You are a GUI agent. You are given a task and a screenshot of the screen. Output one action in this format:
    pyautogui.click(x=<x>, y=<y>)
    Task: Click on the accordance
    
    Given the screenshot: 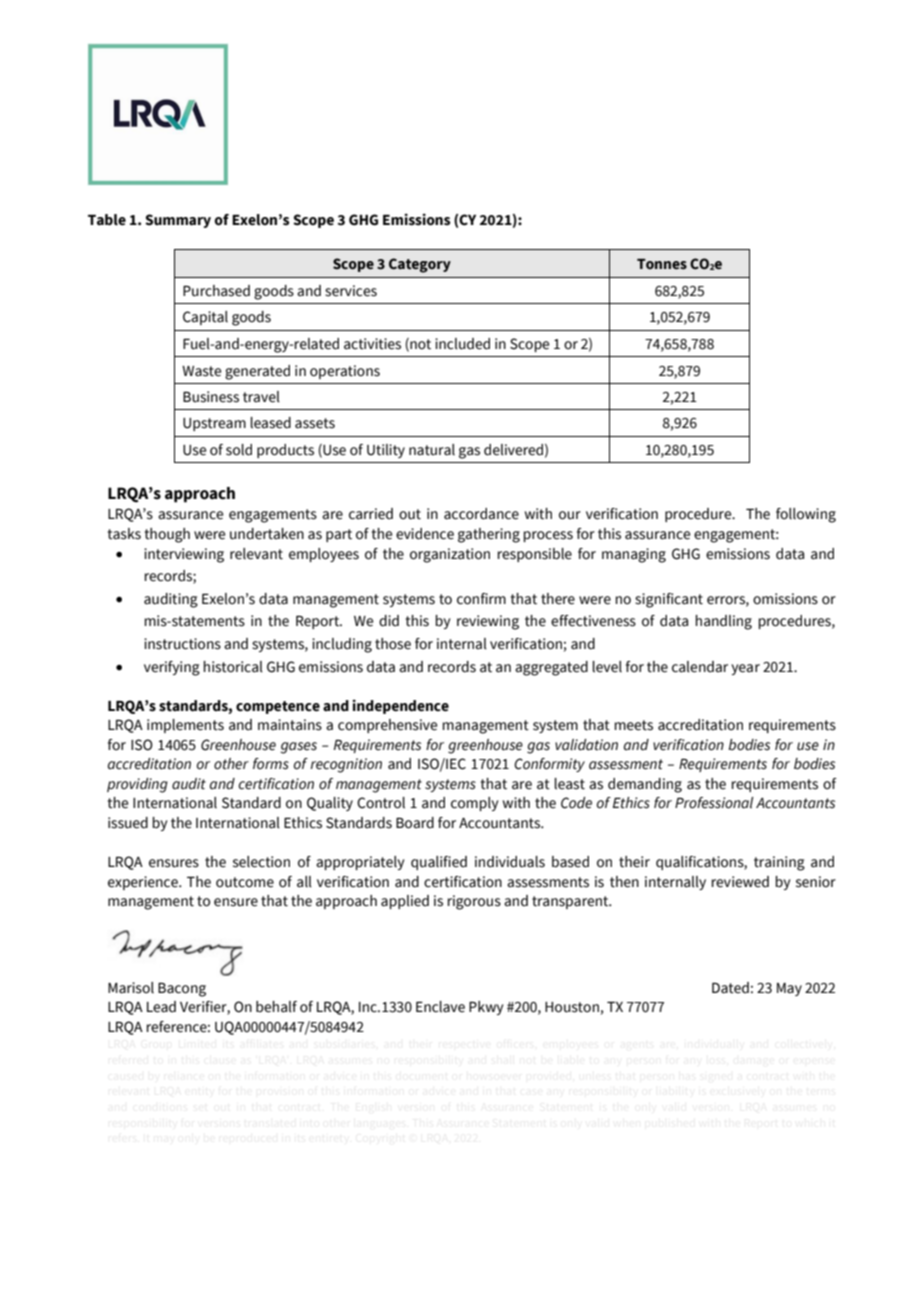 What is the action you would take?
    pyautogui.click(x=481, y=514)
